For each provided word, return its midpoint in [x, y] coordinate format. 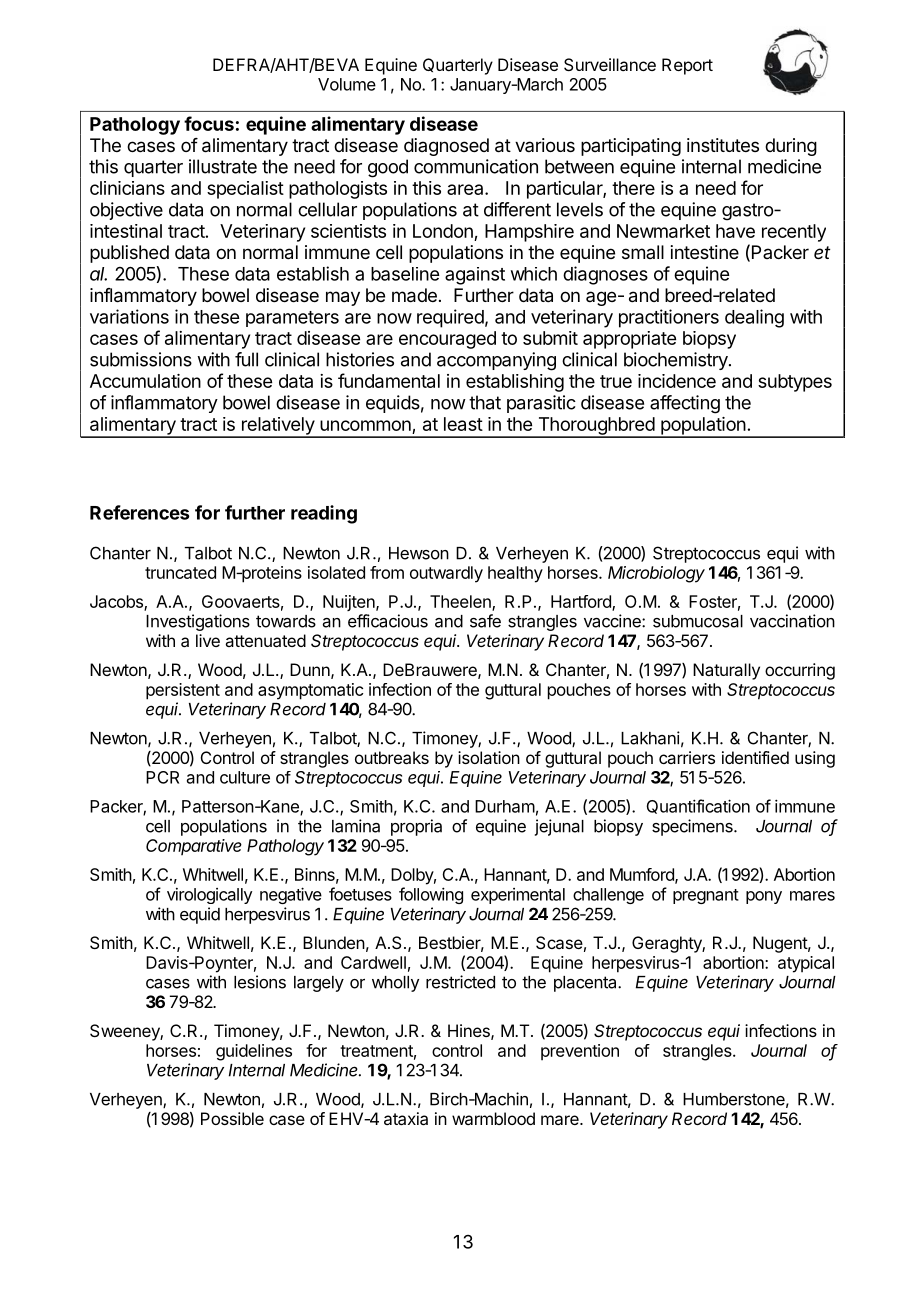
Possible [232, 1118]
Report [687, 66]
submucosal [698, 621]
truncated [180, 572]
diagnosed [446, 147]
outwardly [446, 574]
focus [209, 123]
